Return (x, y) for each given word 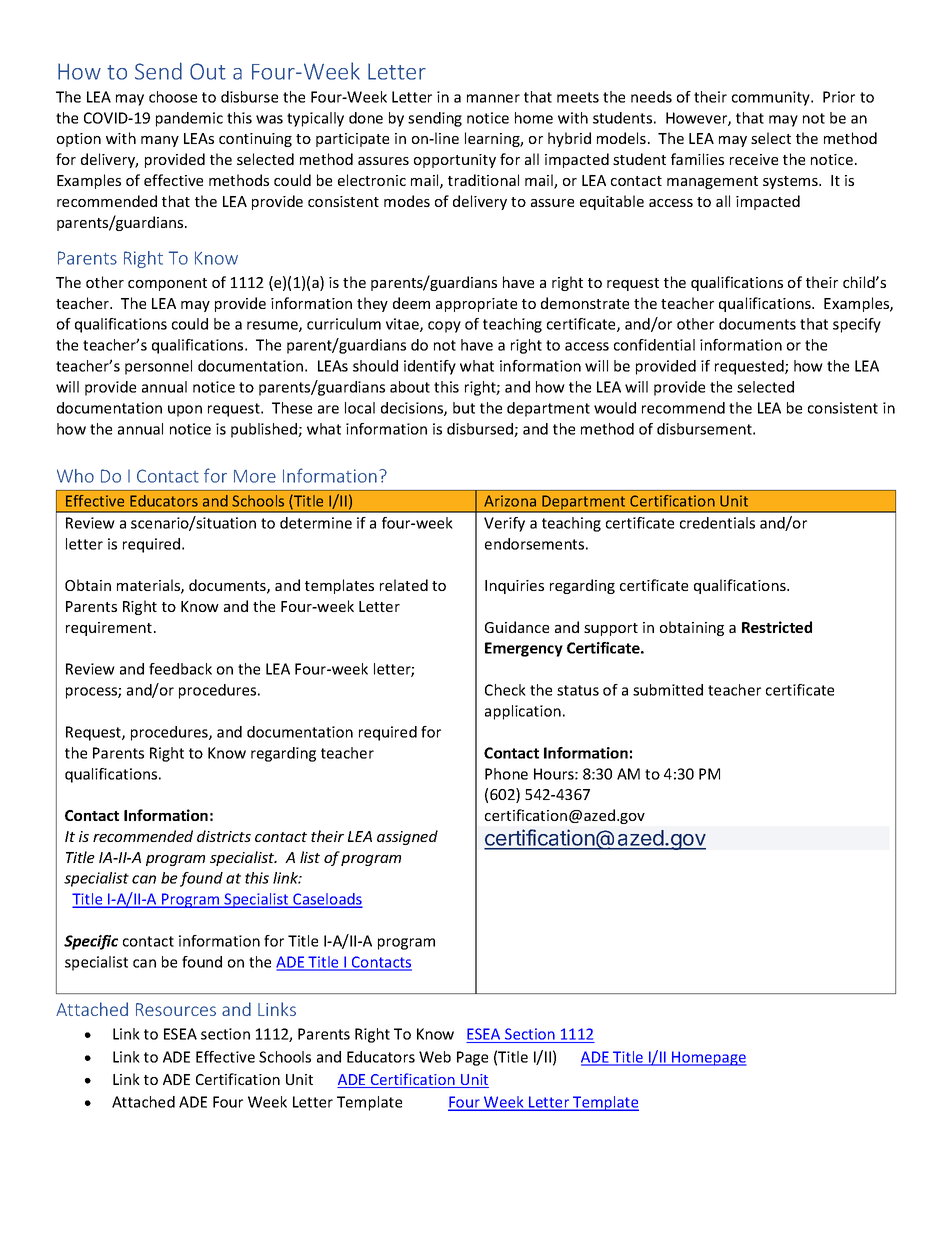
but (464, 408)
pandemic (189, 119)
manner (493, 98)
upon (185, 411)
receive (754, 159)
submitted (668, 690)
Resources (176, 1009)
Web (435, 1057)
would (615, 408)
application (523, 712)
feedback (180, 669)
